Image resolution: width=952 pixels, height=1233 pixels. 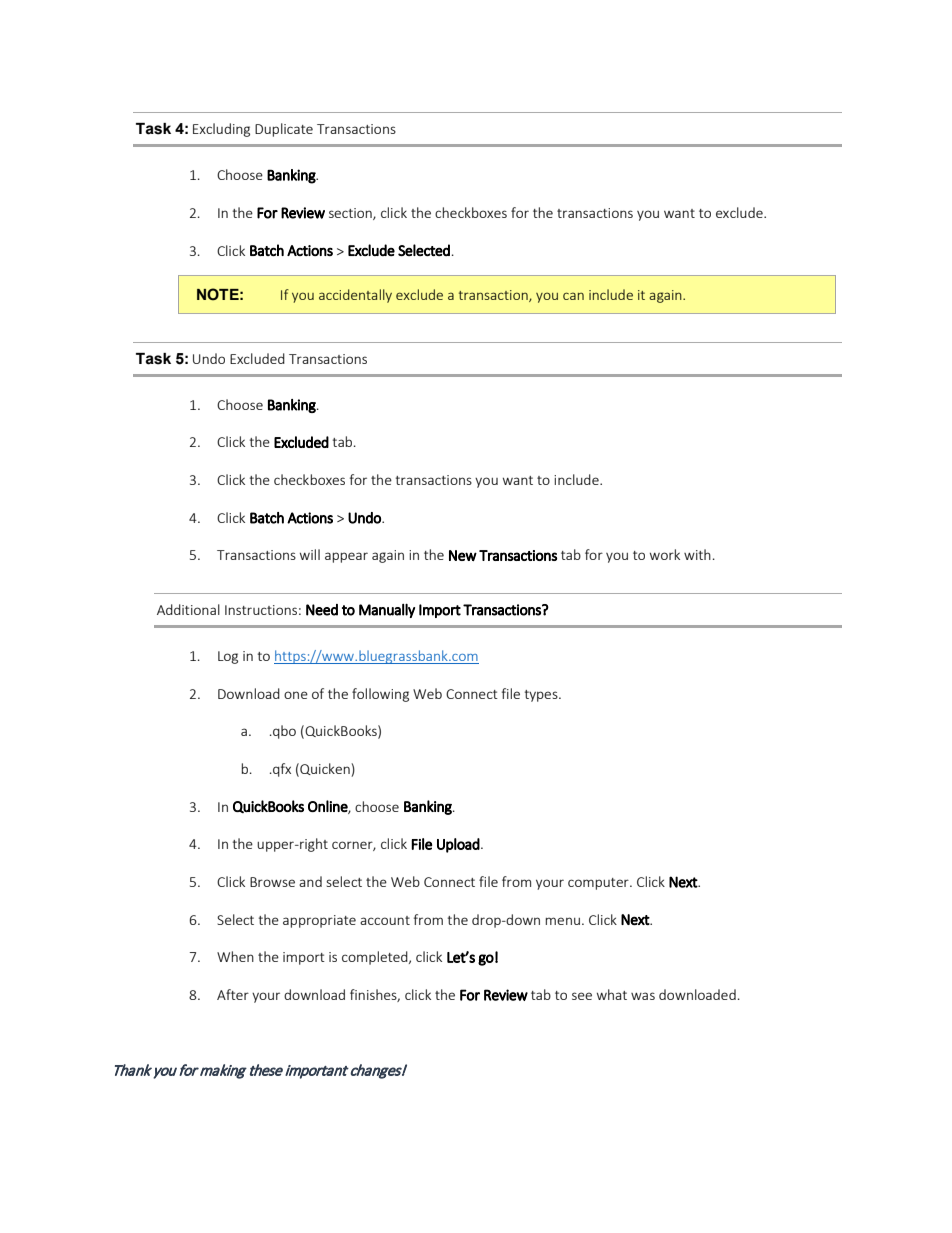 I want to click on New, so click(x=463, y=555).
